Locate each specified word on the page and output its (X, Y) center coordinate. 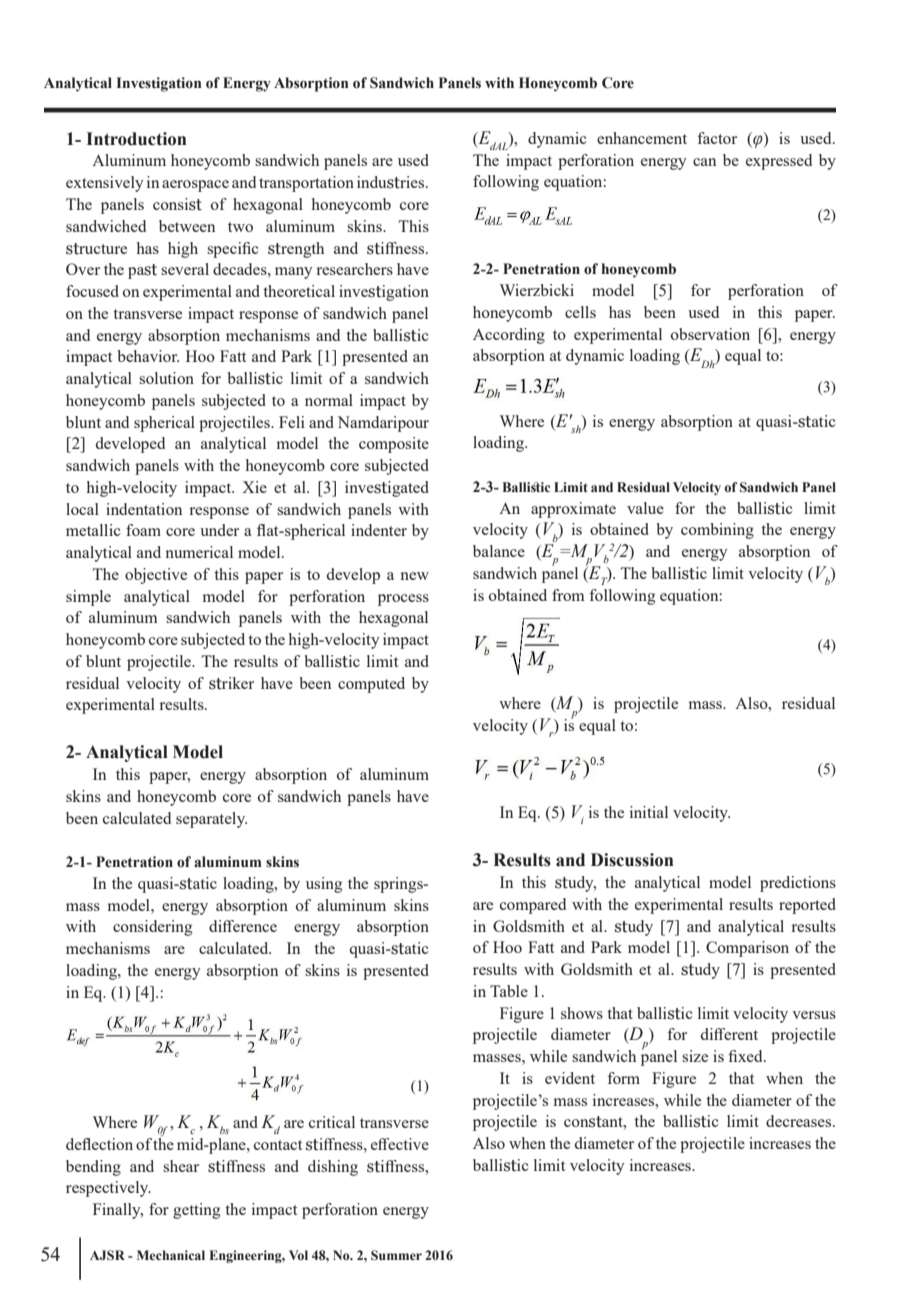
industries (392, 182)
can (704, 162)
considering (152, 928)
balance (499, 551)
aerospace (195, 186)
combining (717, 531)
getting (196, 1211)
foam (143, 530)
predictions (798, 884)
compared (533, 906)
